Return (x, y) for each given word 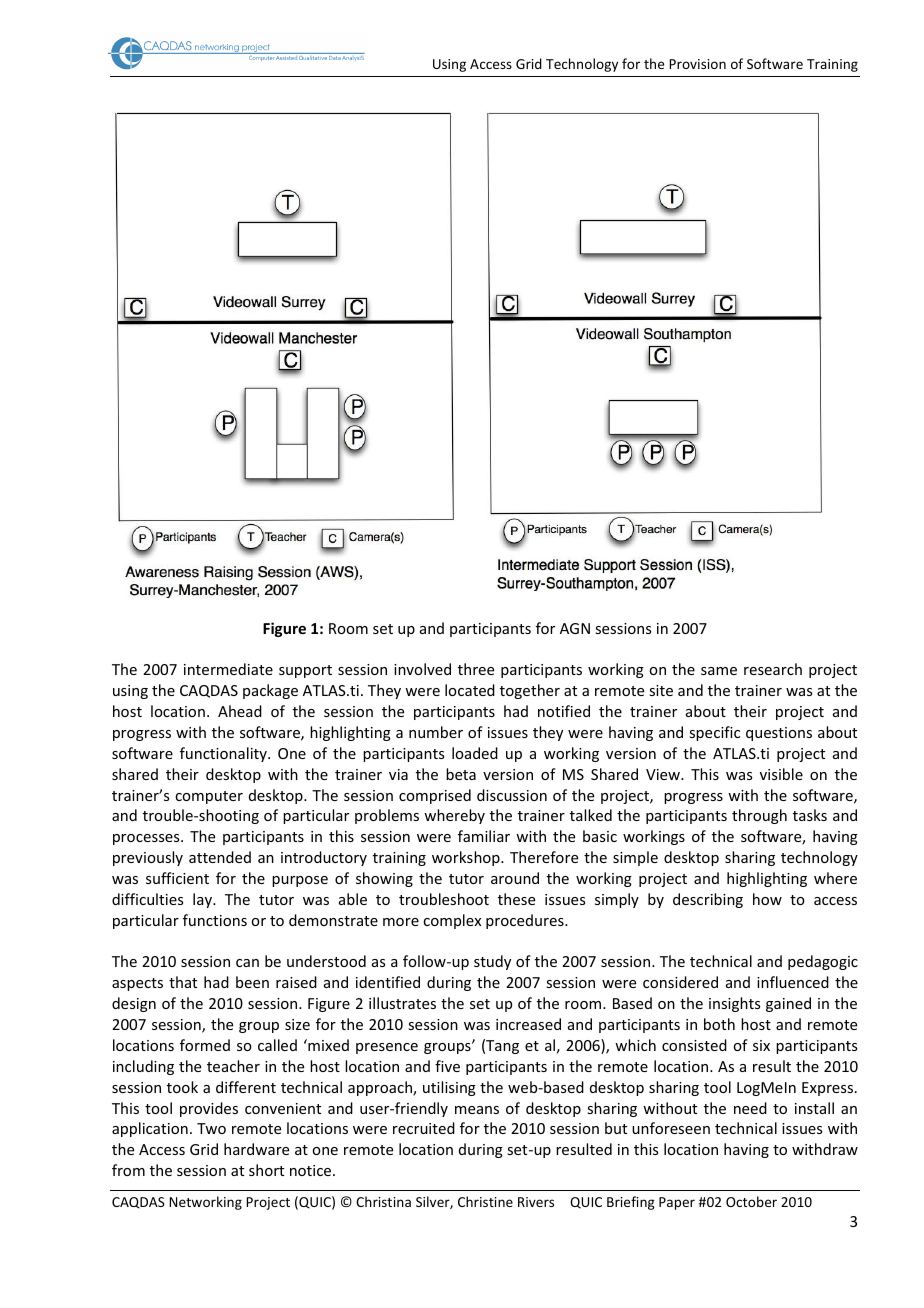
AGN (575, 628)
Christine (485, 1201)
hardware (256, 1149)
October (751, 1201)
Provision (697, 64)
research (773, 669)
